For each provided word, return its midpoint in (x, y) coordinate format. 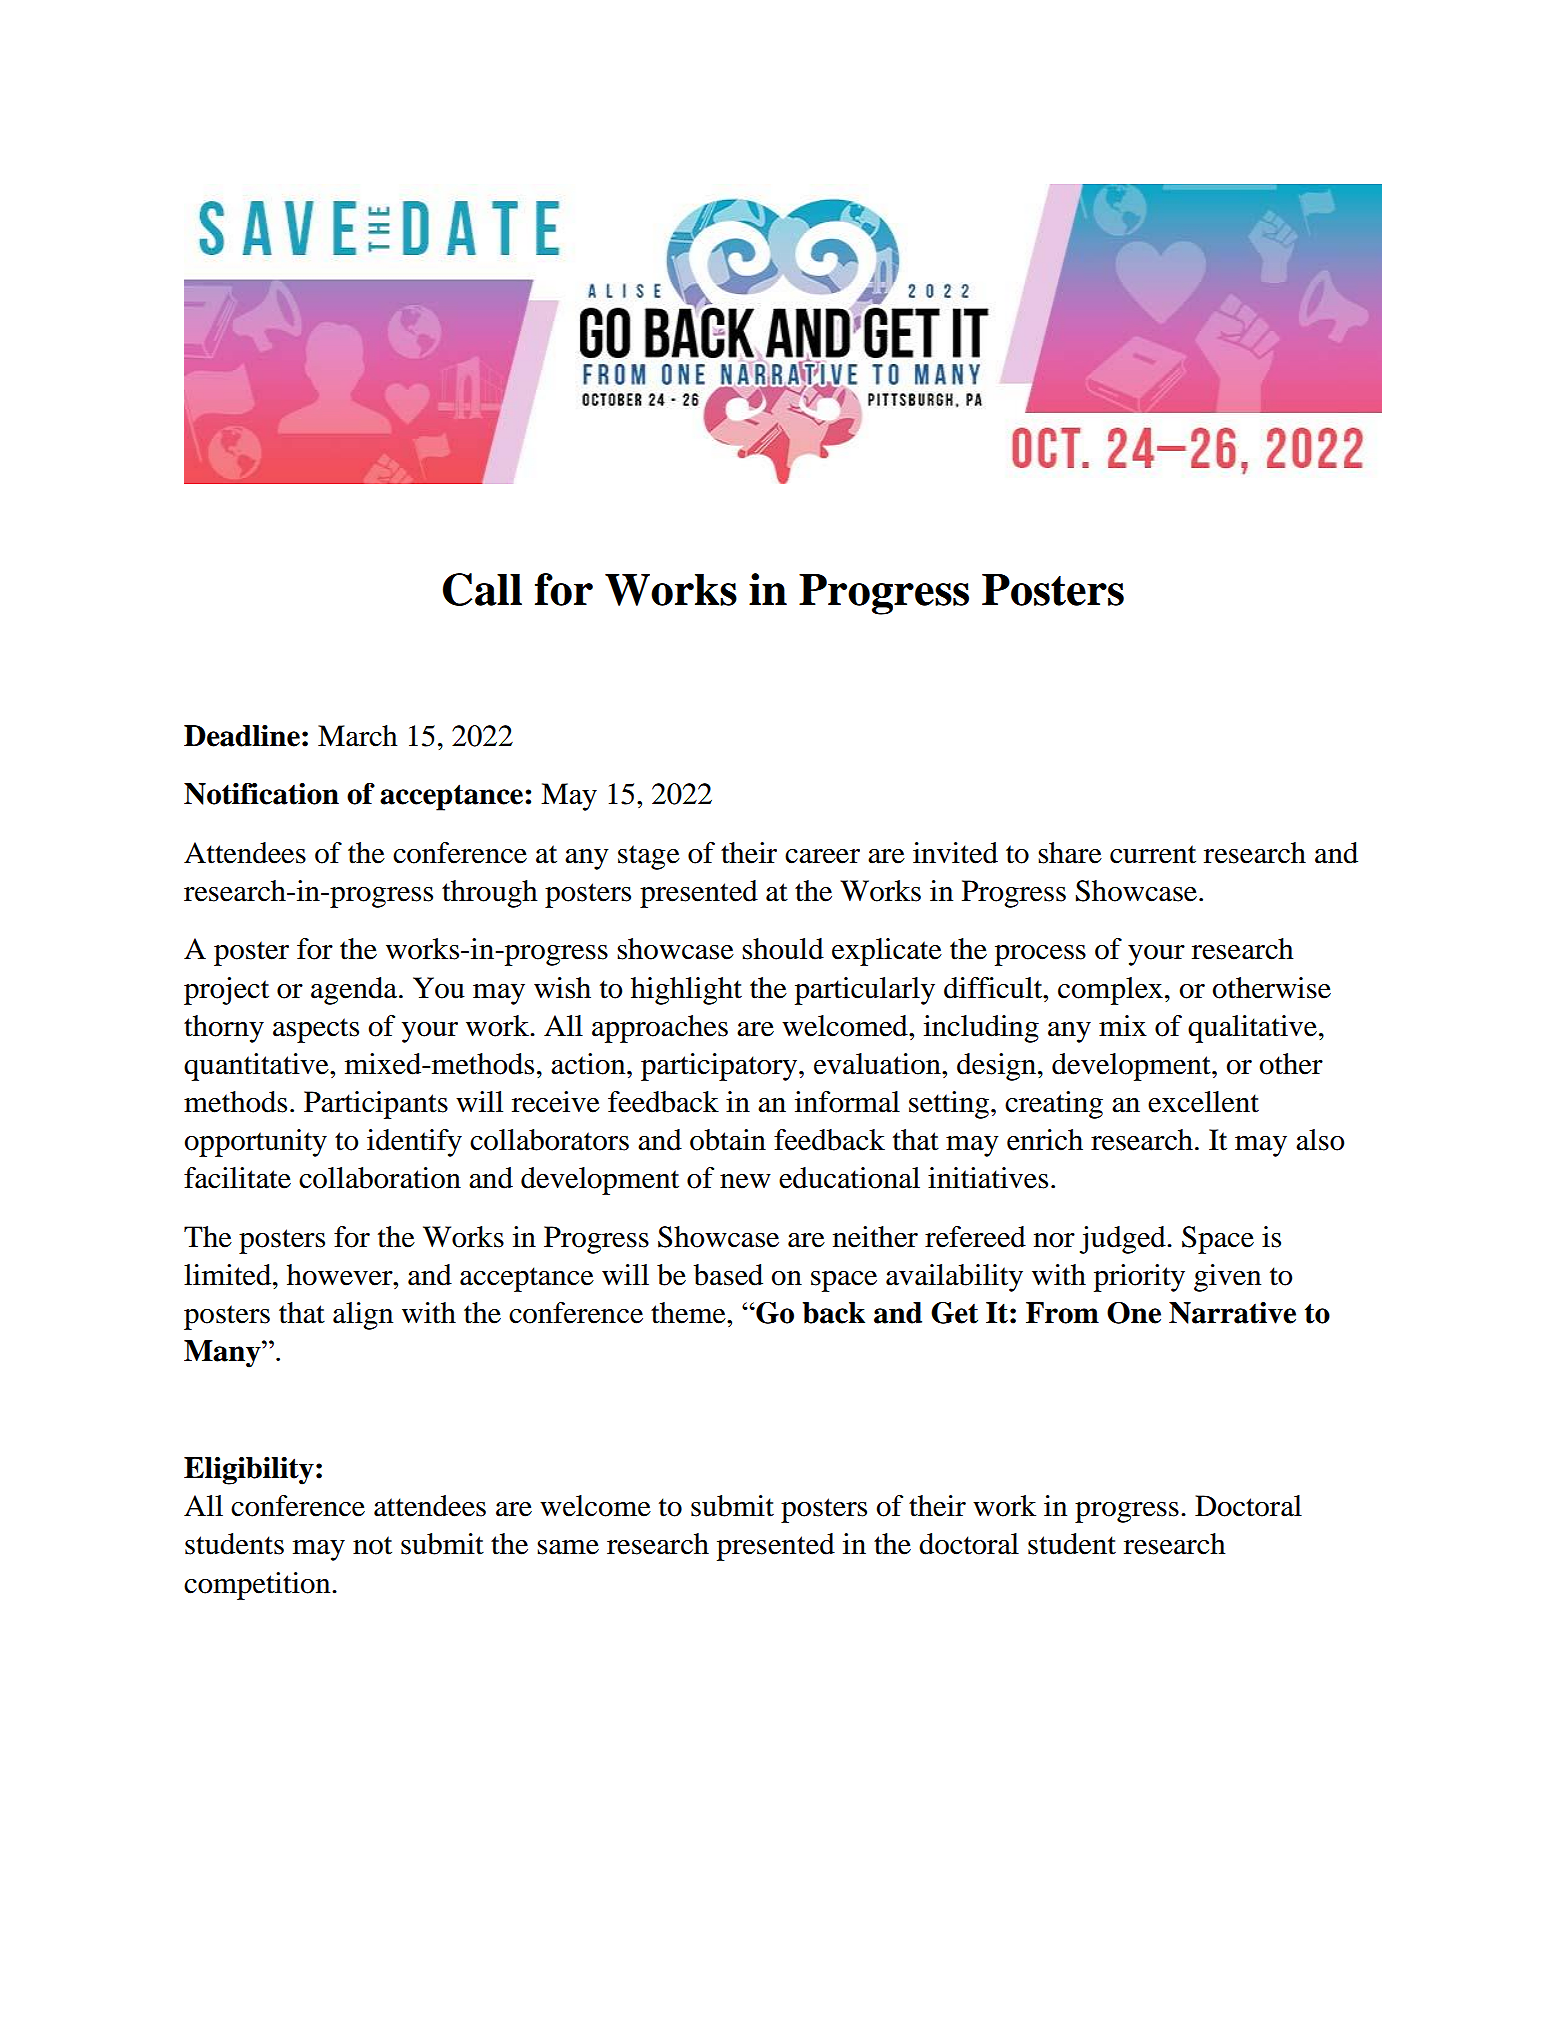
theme (689, 1313)
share (1070, 853)
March (357, 736)
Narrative (1232, 1313)
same (568, 1547)
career (822, 856)
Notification (261, 794)
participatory (719, 1067)
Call (482, 589)
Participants (376, 1105)
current (1153, 854)
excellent (1203, 1102)
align (363, 1316)
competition (258, 1586)
